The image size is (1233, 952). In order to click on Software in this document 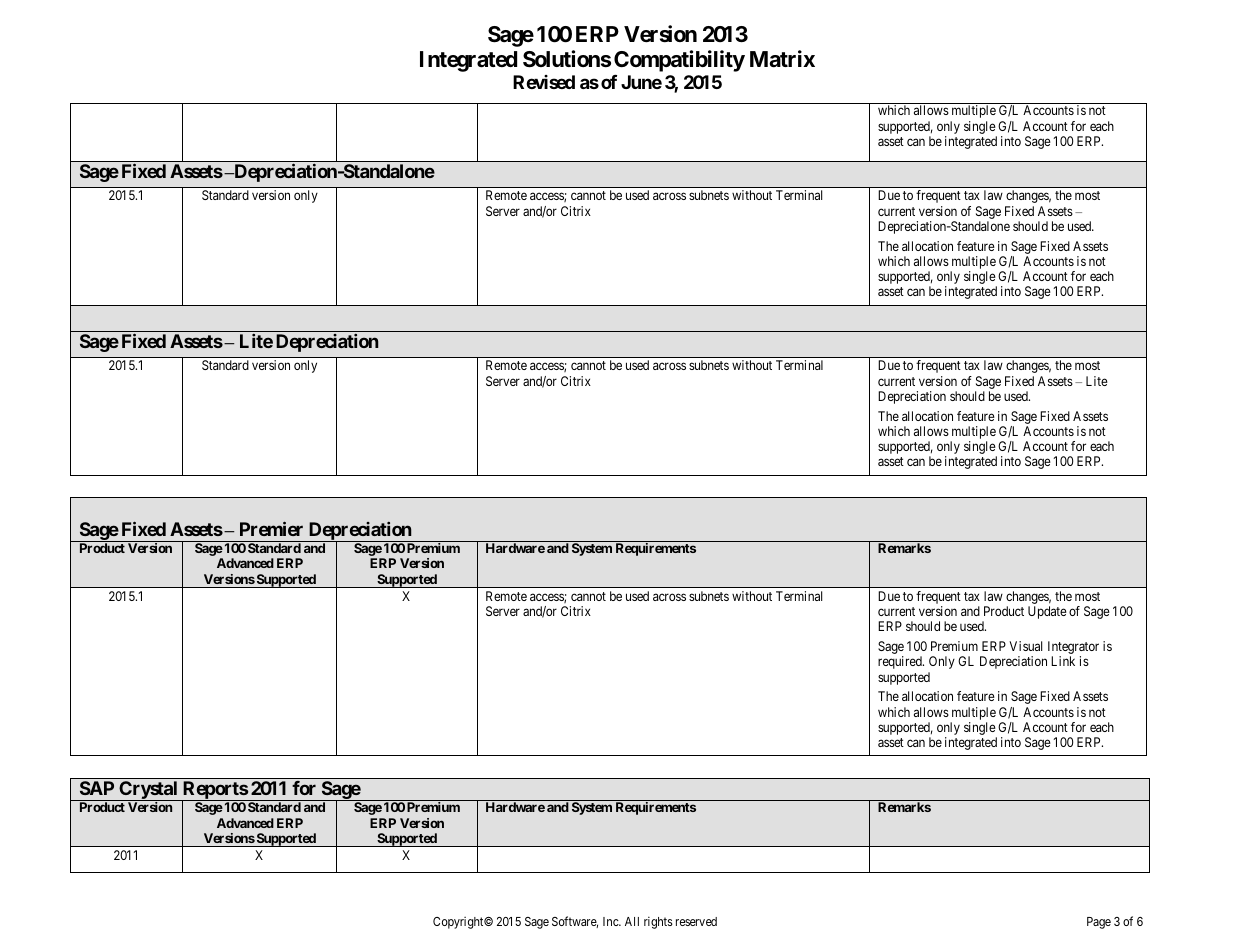, I will do `click(575, 922)`.
